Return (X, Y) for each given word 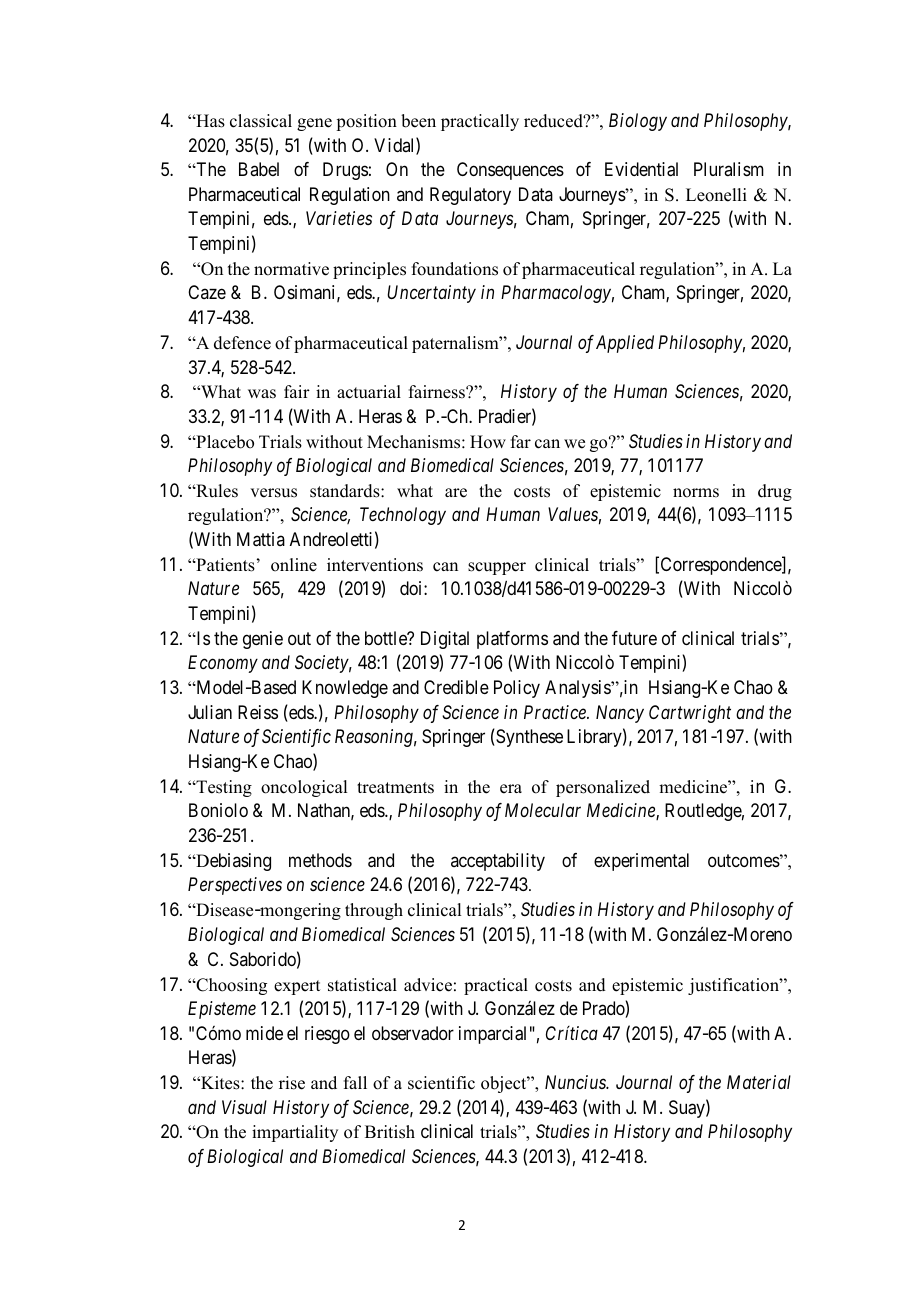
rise (292, 1083)
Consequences (510, 171)
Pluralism (729, 169)
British (390, 1132)
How (488, 442)
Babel (259, 169)
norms (696, 493)
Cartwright (690, 714)
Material (759, 1082)
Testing (223, 788)
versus (273, 493)
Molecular (543, 810)
